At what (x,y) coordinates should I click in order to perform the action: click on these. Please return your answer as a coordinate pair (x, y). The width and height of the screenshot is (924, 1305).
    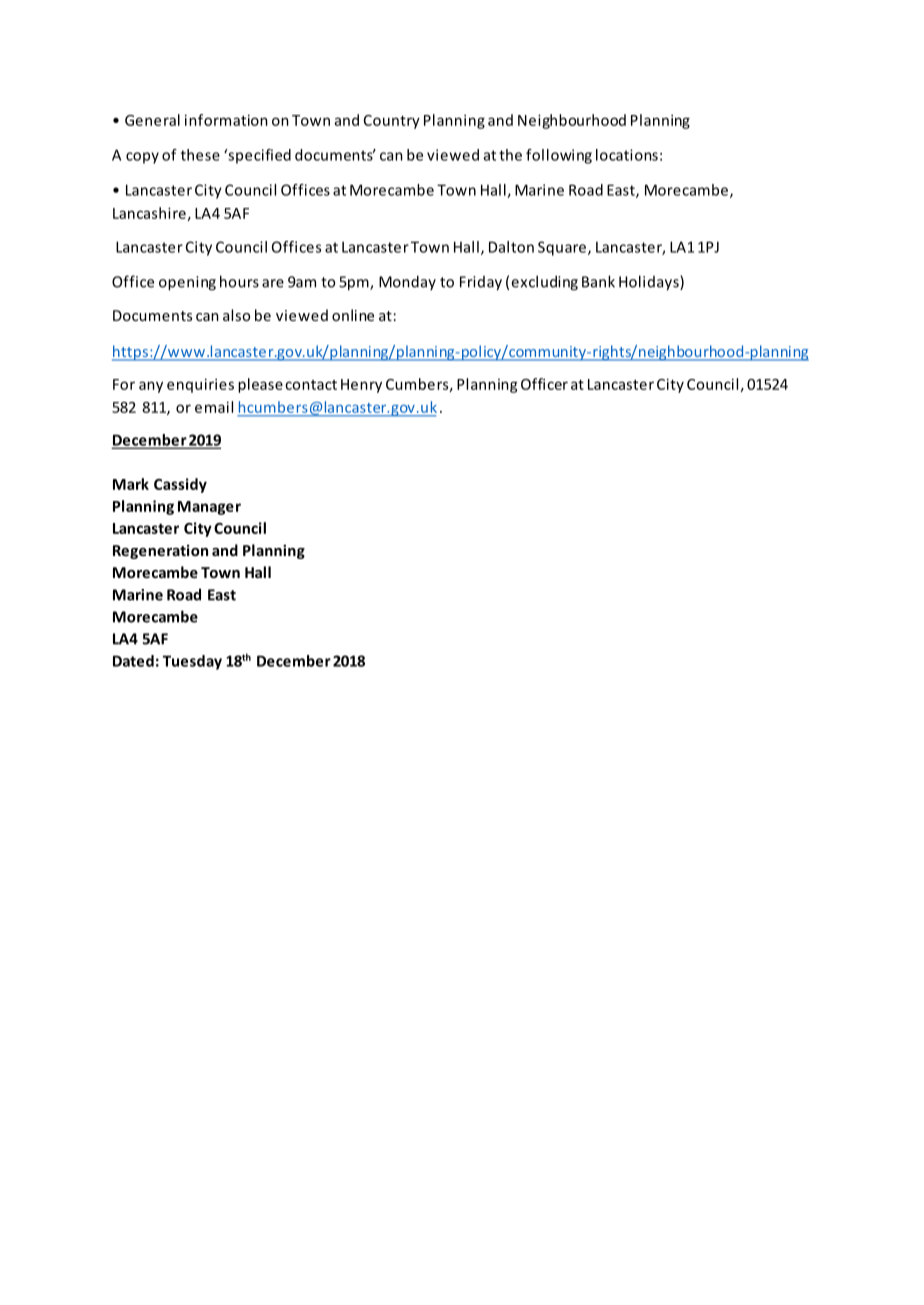
    Looking at the image, I should click on (200, 155).
